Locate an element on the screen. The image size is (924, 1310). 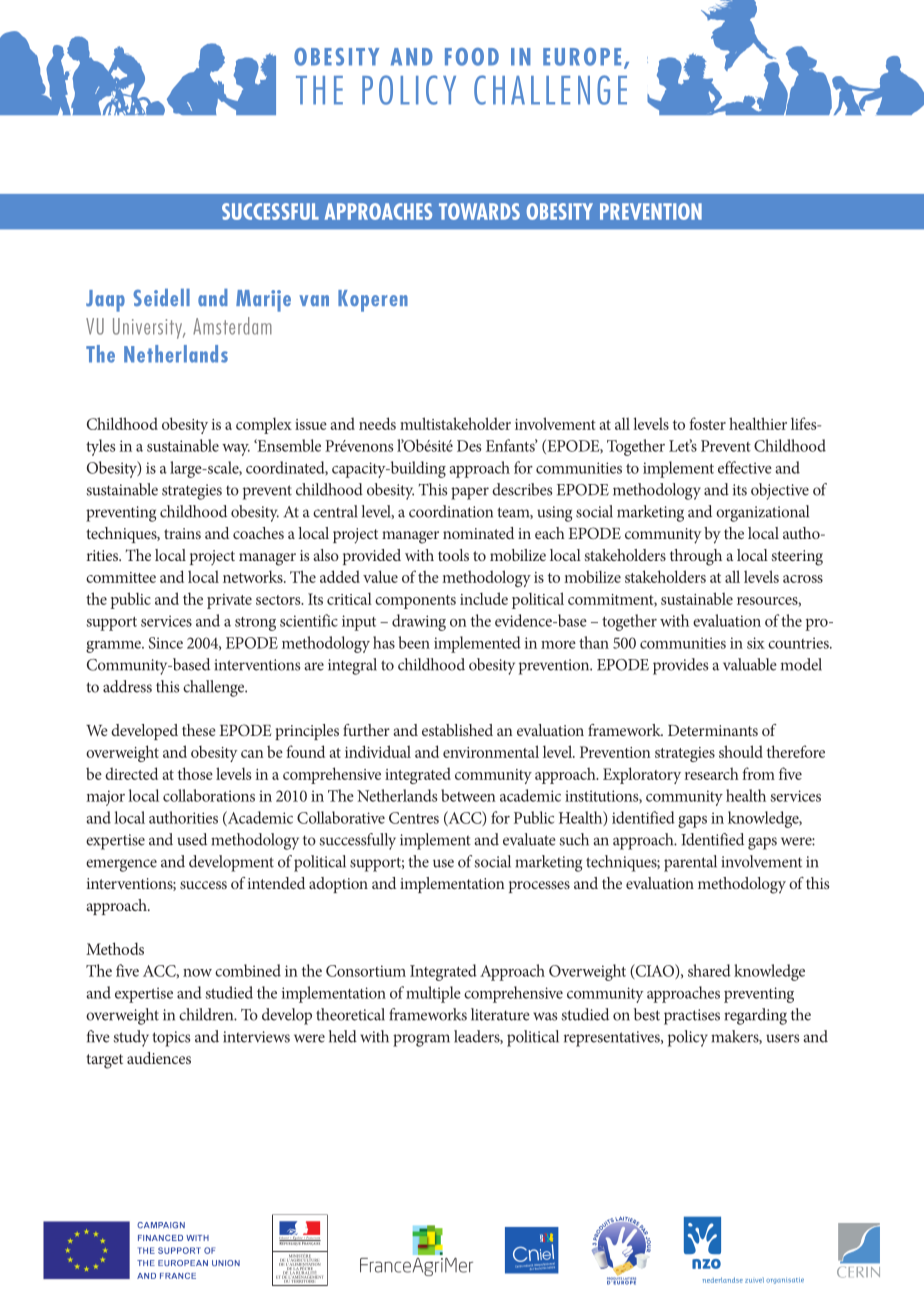
used is located at coordinates (192, 839).
